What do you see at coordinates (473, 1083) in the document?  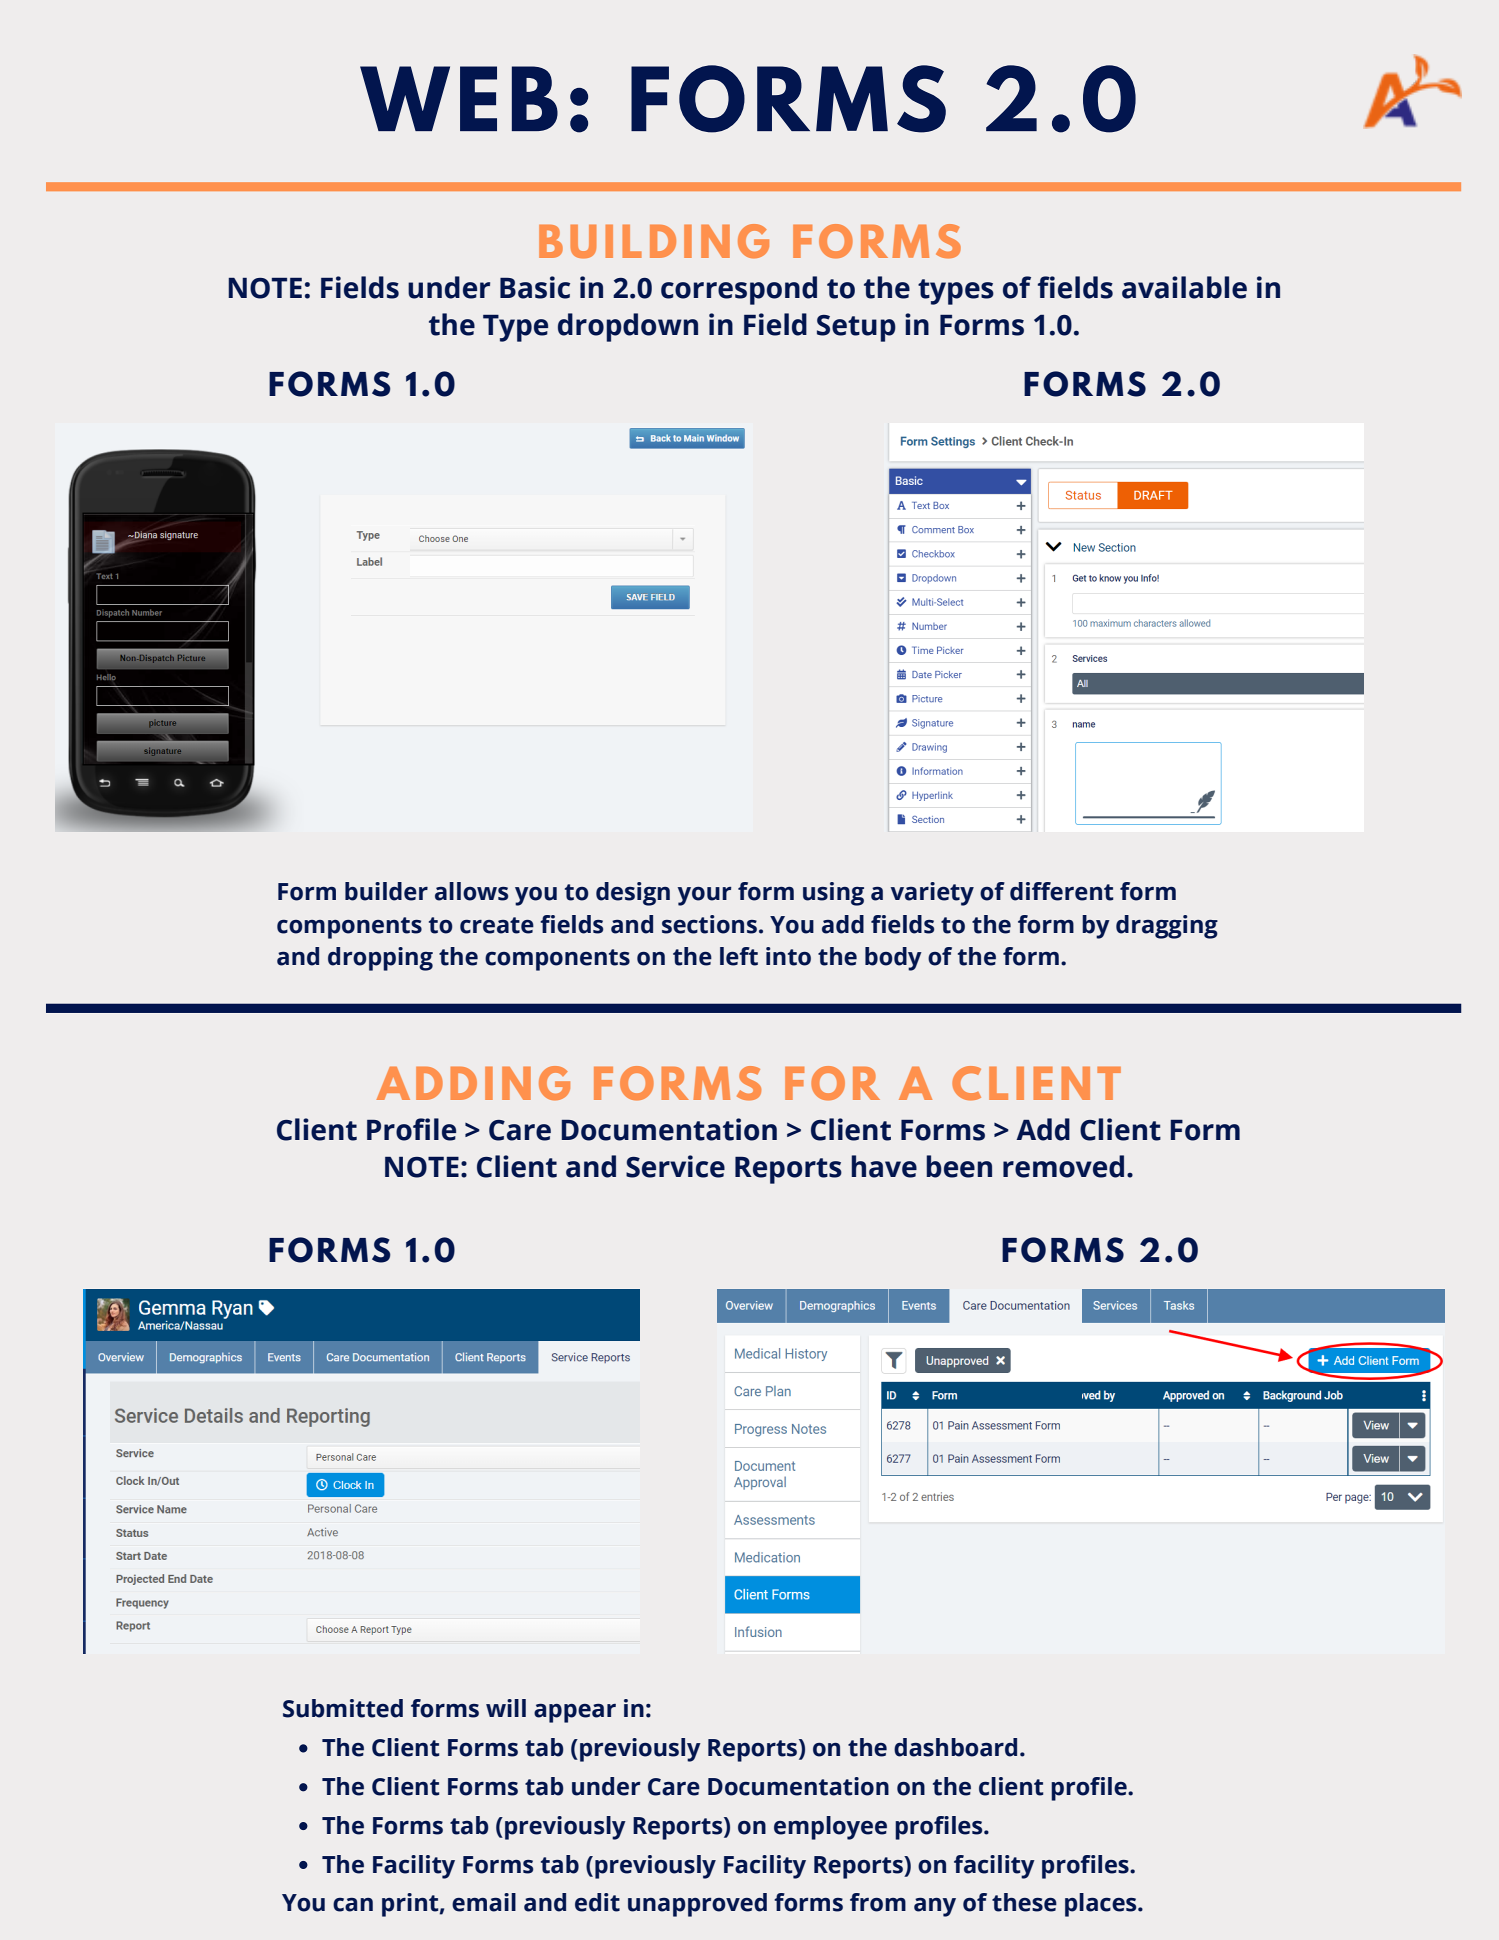 I see `ADDING` at bounding box center [473, 1083].
